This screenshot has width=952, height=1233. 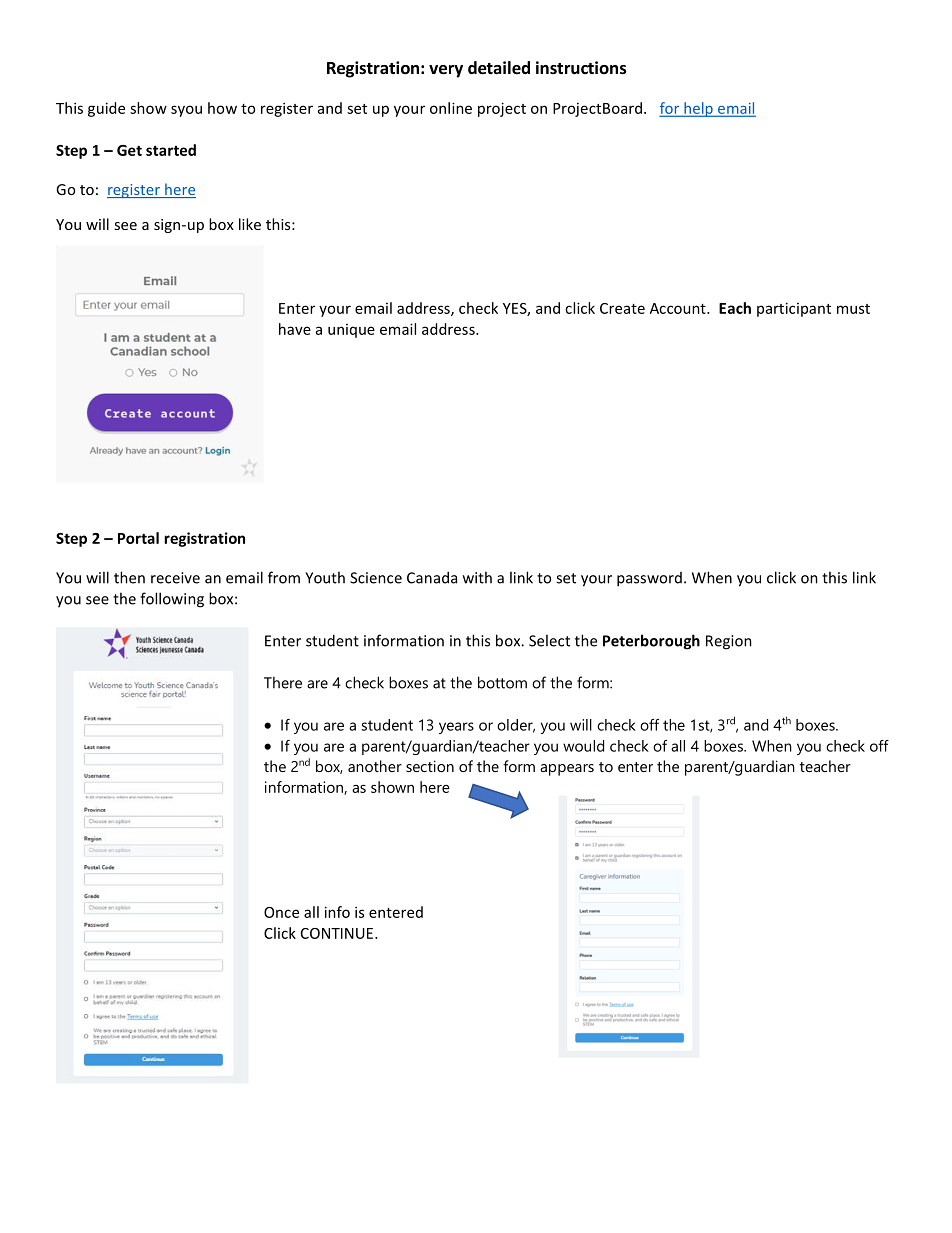 What do you see at coordinates (649, 579) in the screenshot?
I see `password` at bounding box center [649, 579].
